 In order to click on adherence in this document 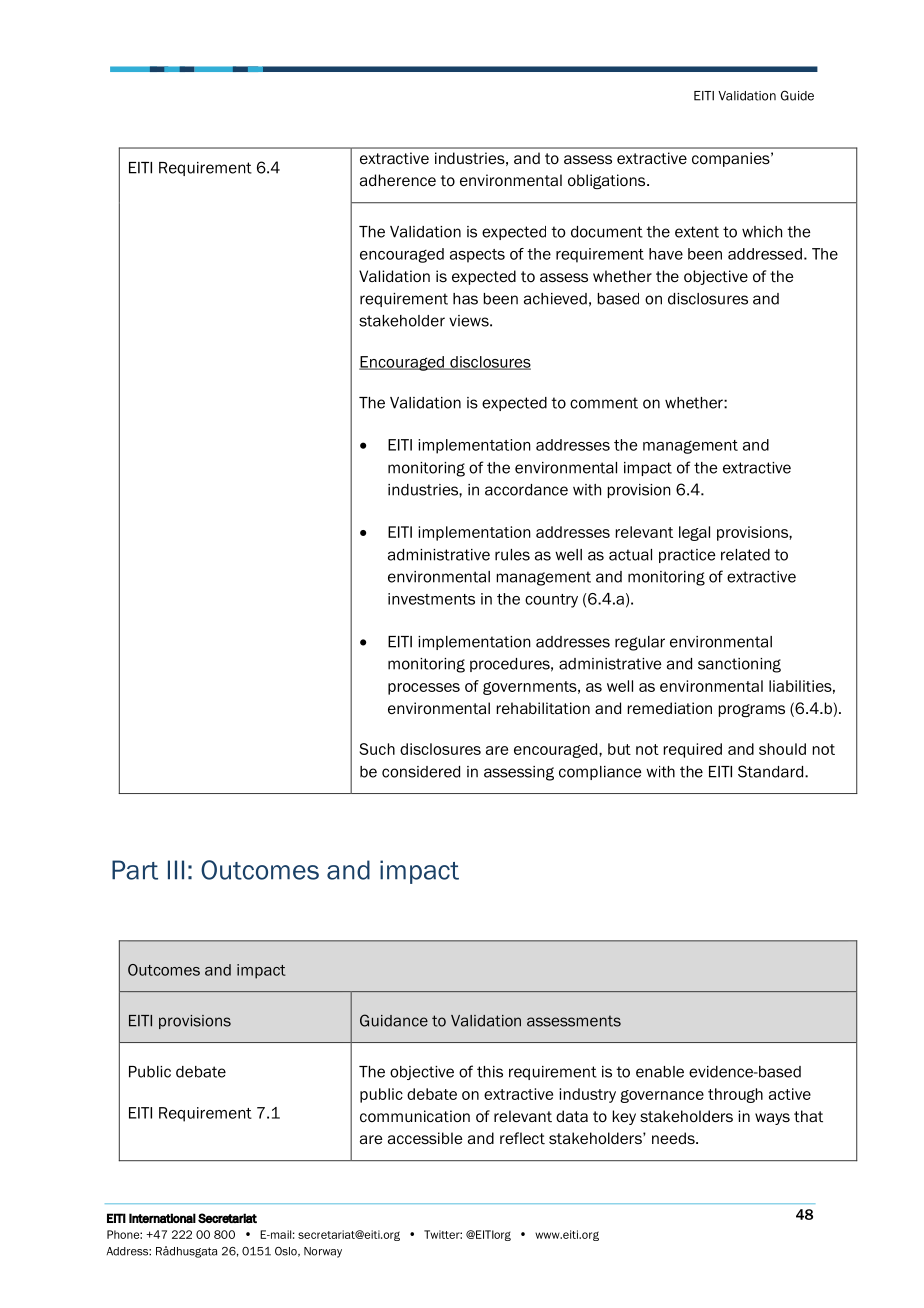, I will do `click(398, 180)`.
